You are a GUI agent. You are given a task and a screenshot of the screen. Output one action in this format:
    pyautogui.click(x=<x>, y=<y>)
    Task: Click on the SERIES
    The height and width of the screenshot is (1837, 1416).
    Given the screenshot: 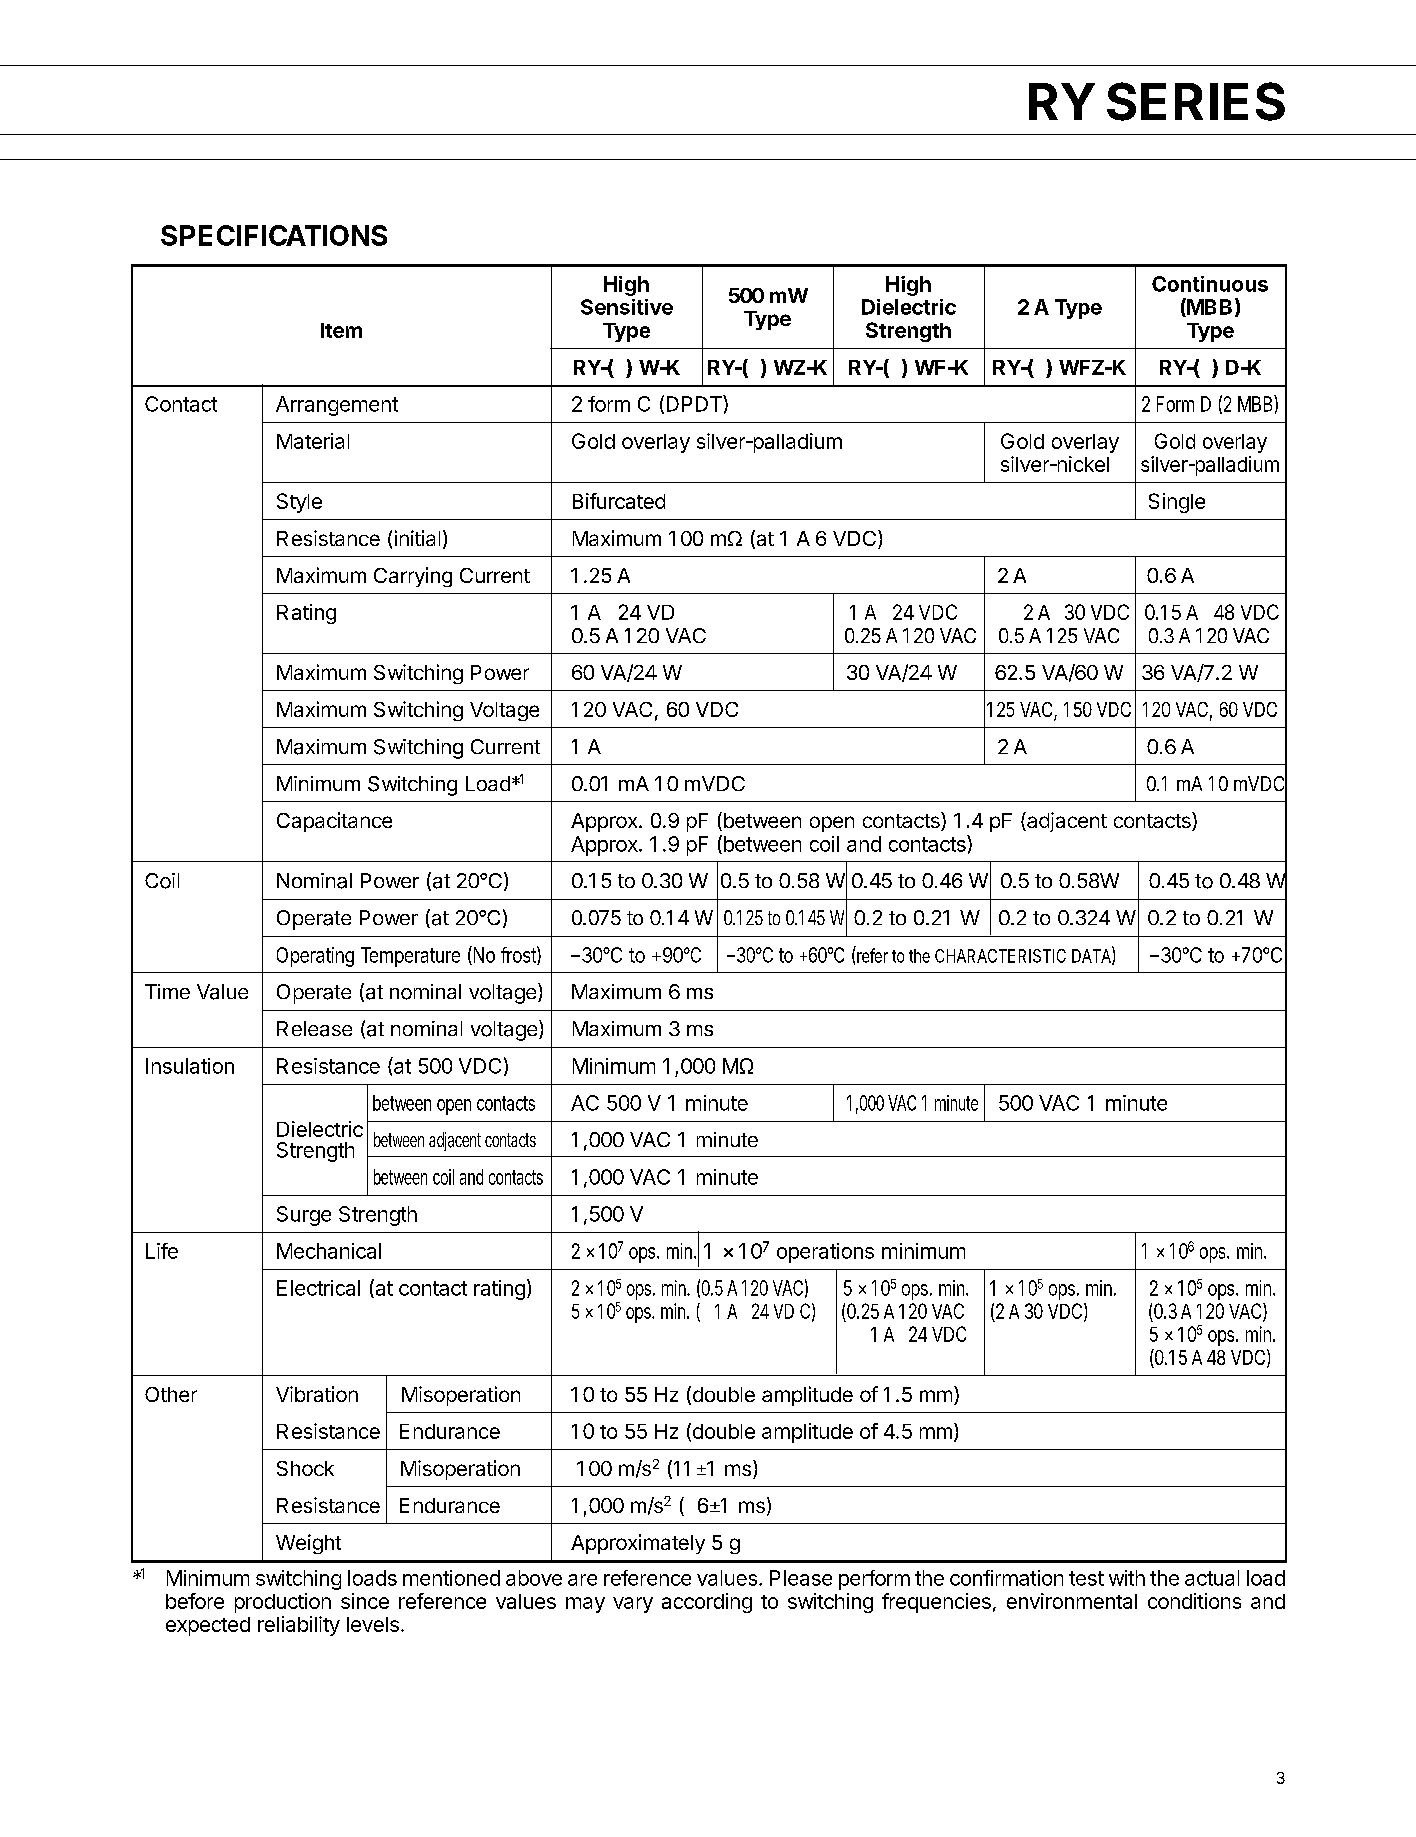 What is the action you would take?
    pyautogui.click(x=1196, y=101)
